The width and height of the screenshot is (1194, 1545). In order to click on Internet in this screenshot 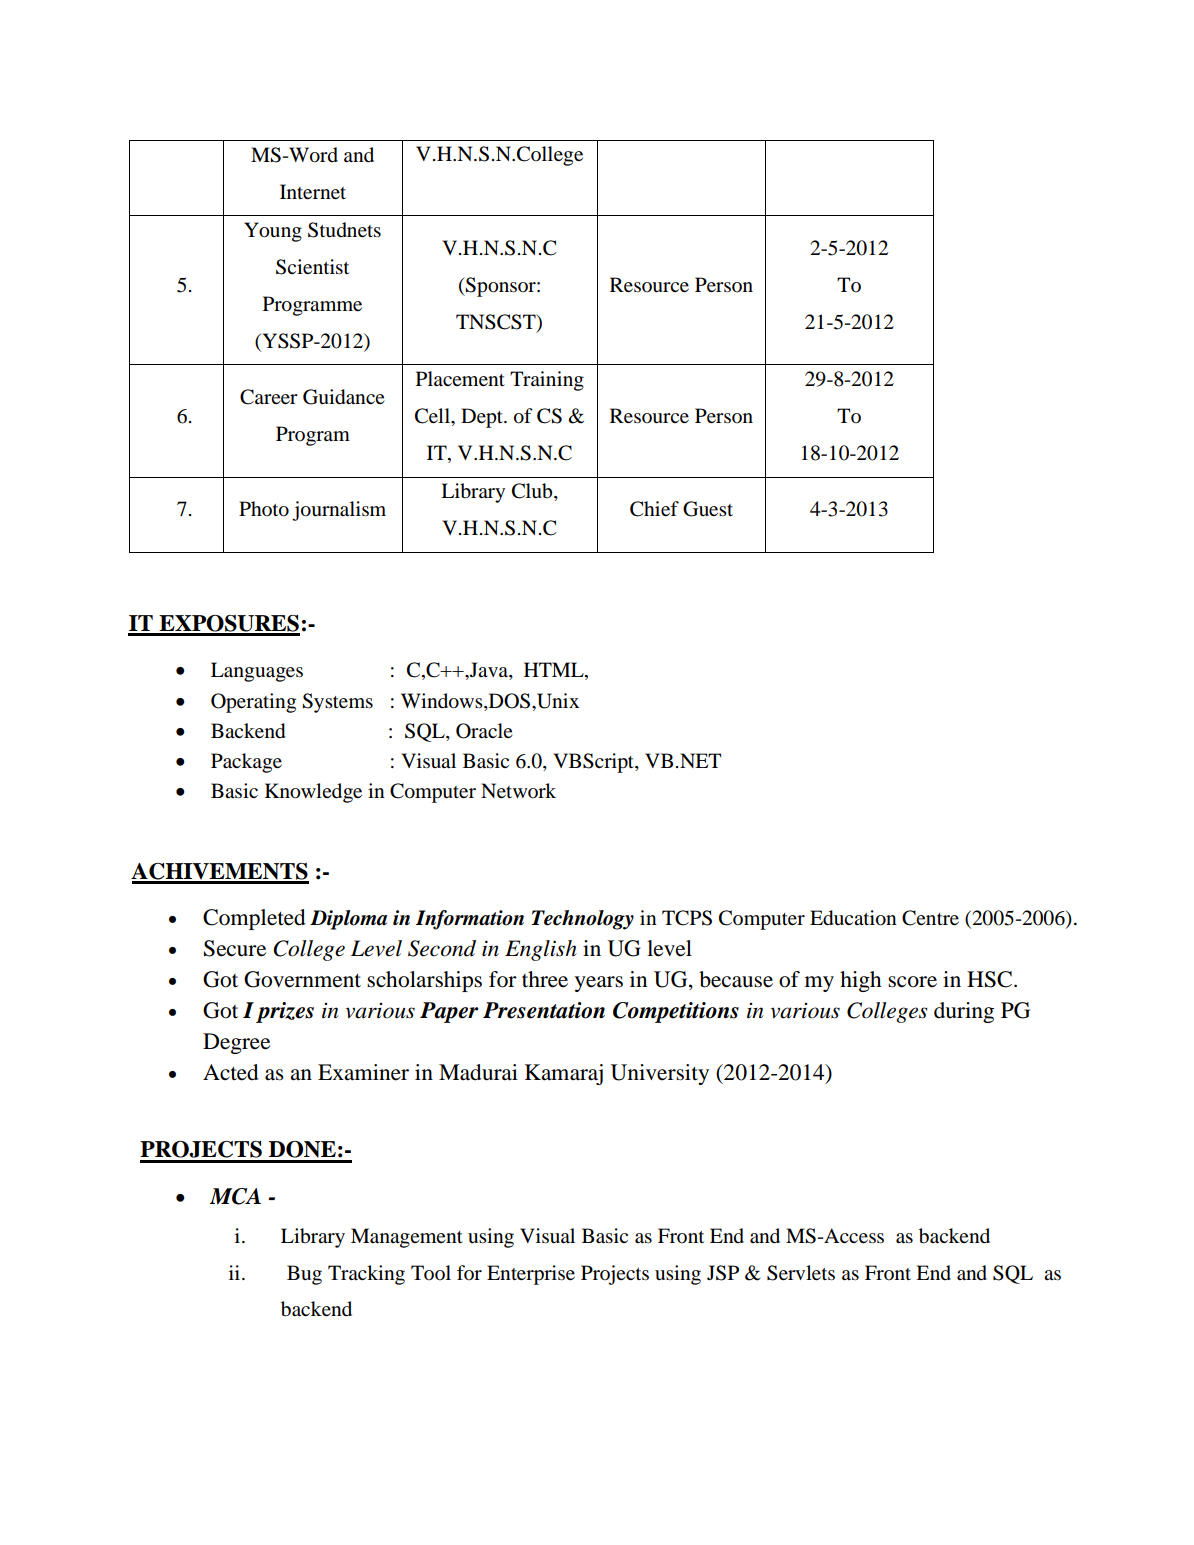, I will do `click(313, 192)`.
